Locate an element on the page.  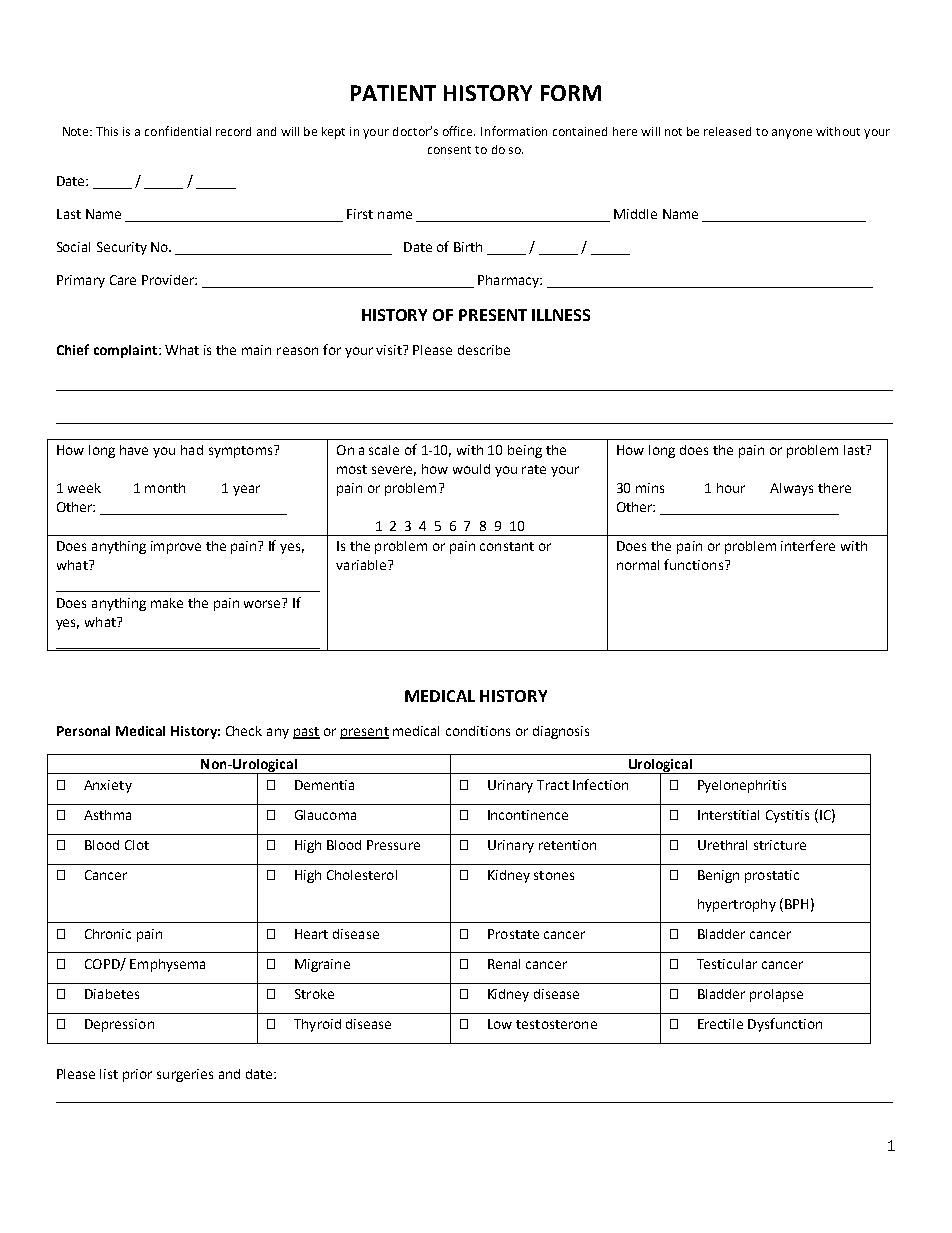
Personal is located at coordinates (83, 731).
